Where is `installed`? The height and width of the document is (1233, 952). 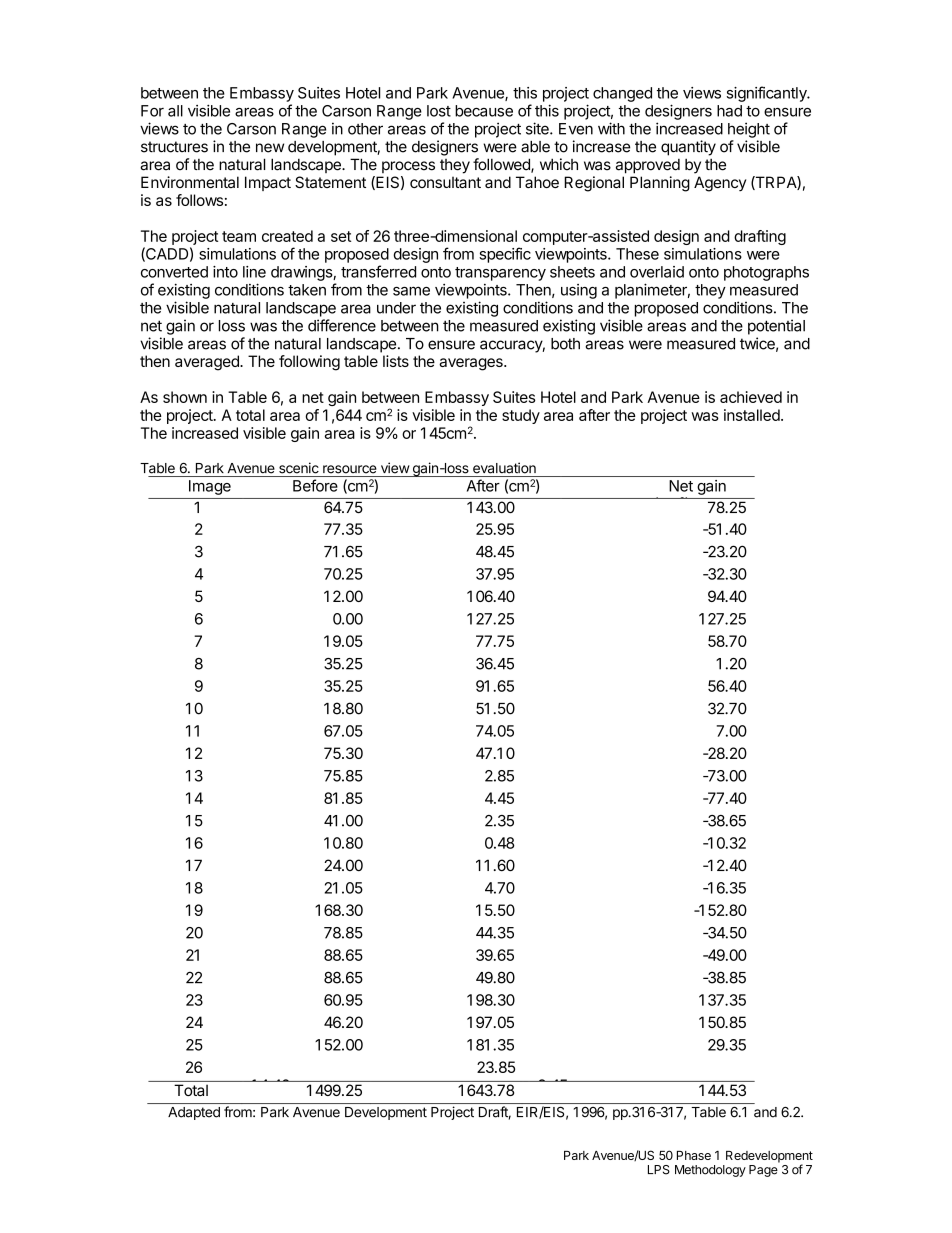
installed is located at coordinates (752, 415).
